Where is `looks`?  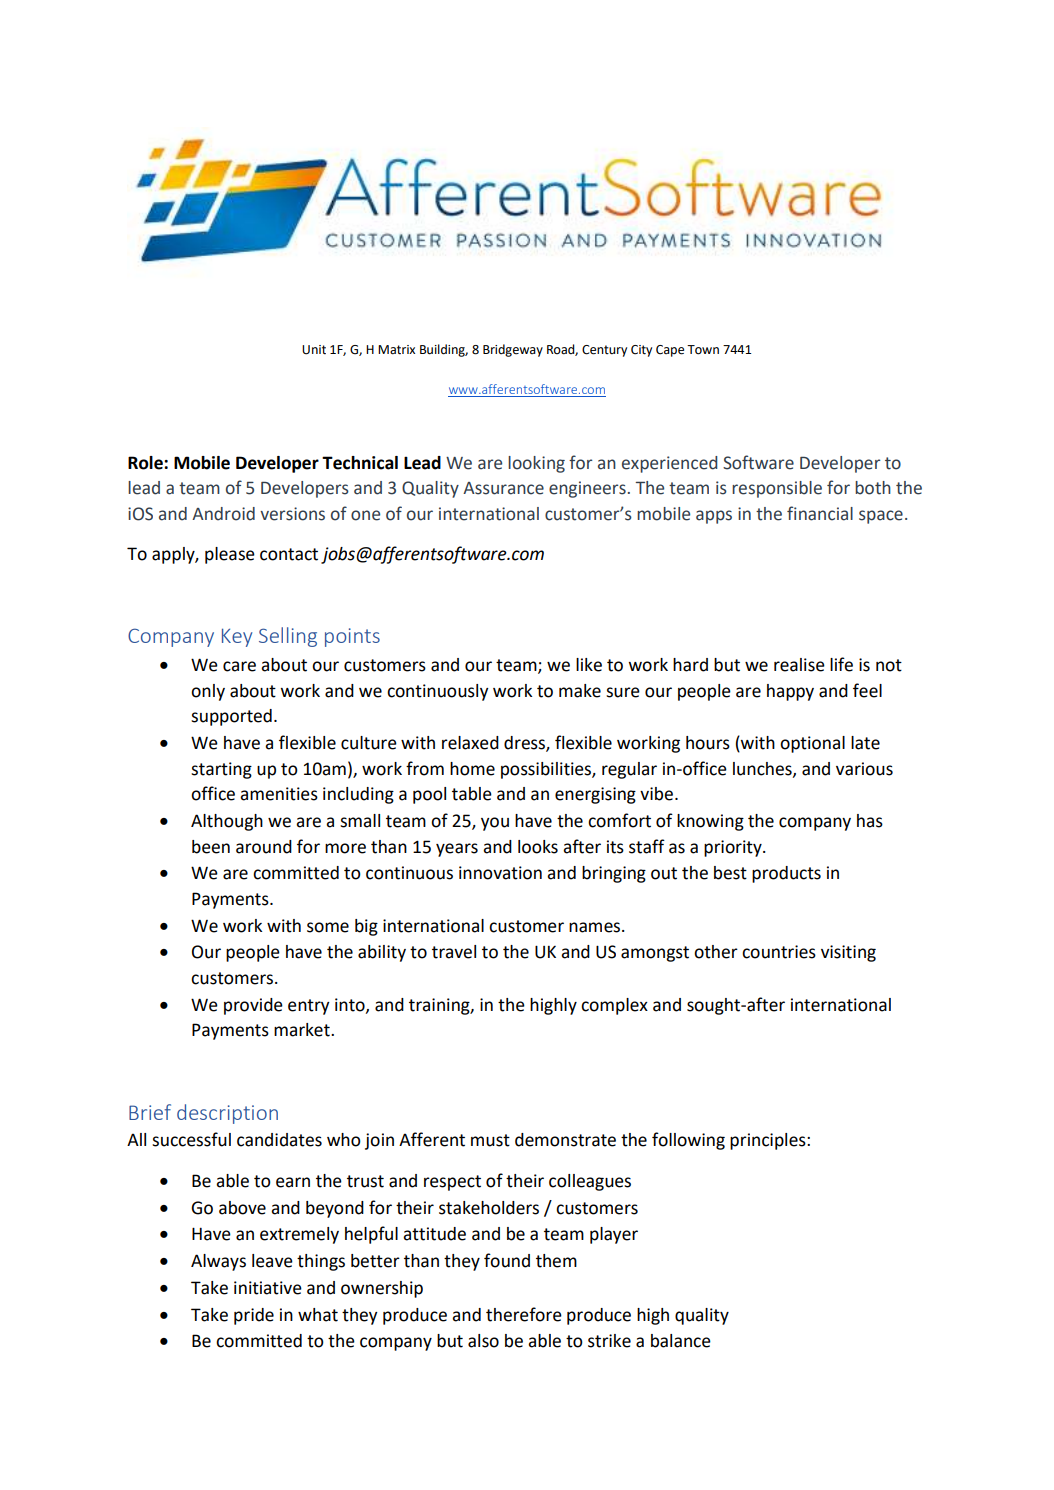
looks is located at coordinates (538, 847).
